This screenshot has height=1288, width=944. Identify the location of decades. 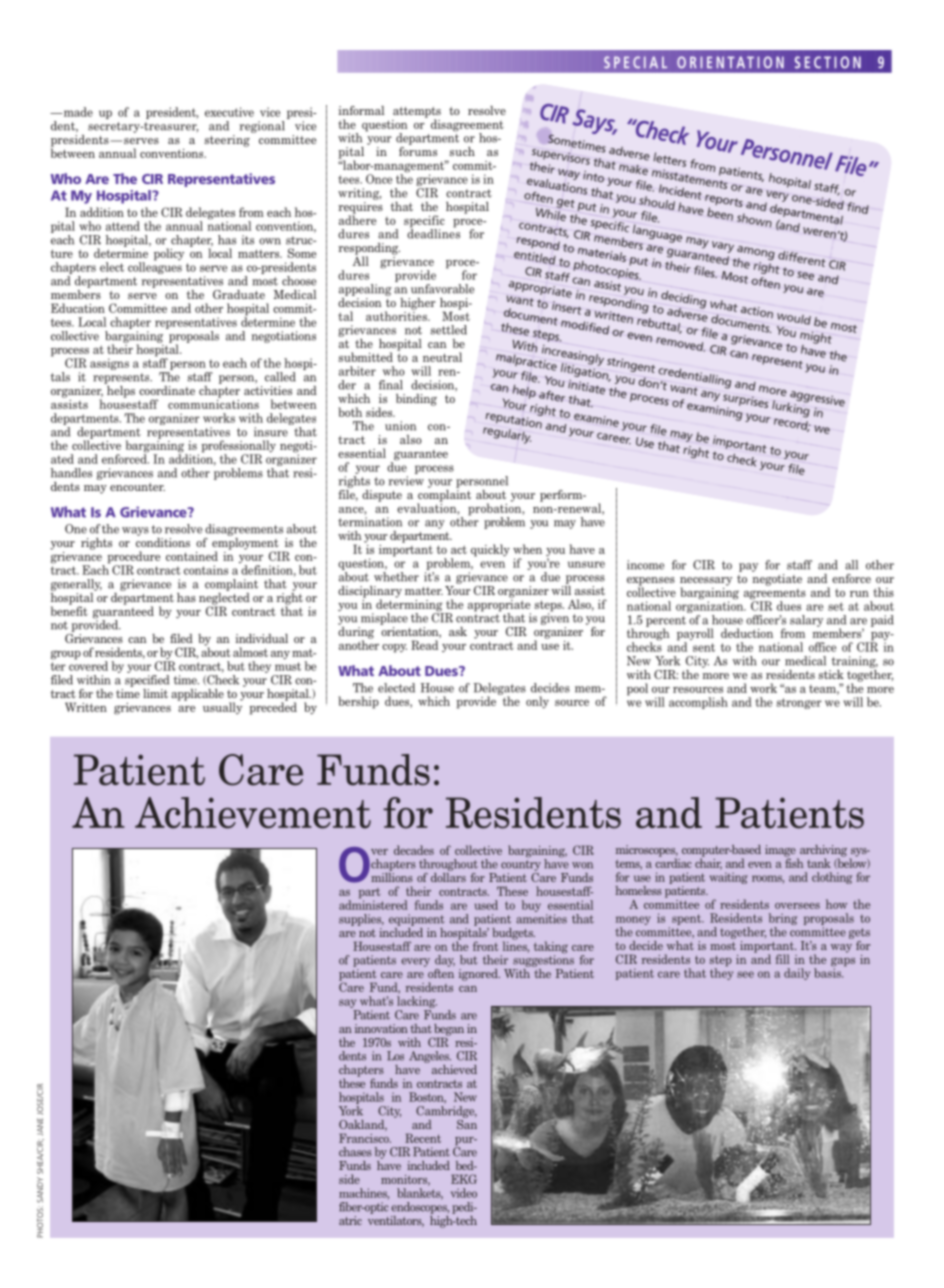
(414, 850).
